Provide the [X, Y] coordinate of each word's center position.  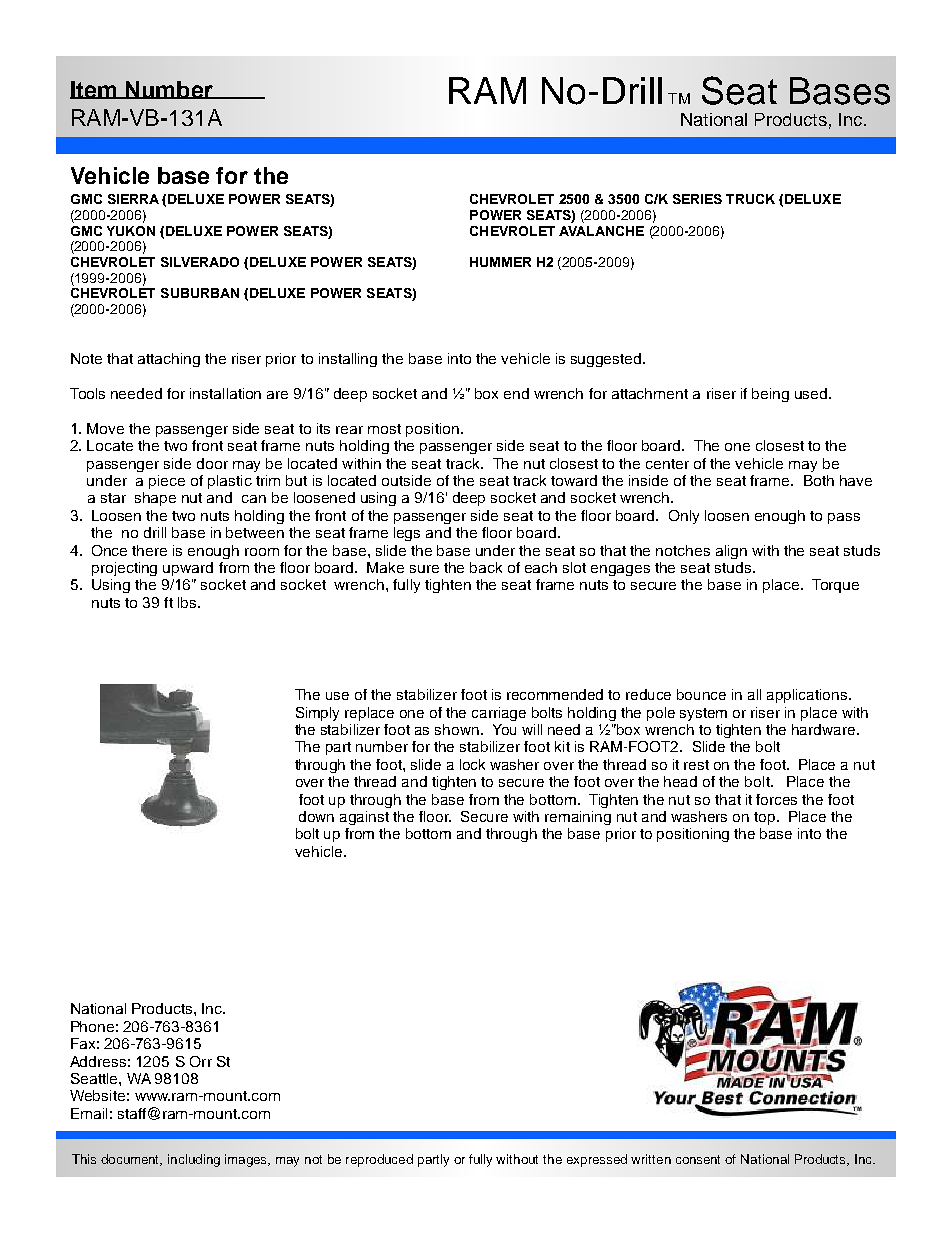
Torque [835, 586]
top [766, 818]
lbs [188, 602]
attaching [169, 360]
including [194, 1160]
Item [94, 90]
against [364, 818]
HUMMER [500, 262]
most [384, 429]
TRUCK [750, 199]
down [316, 816]
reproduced [379, 1160]
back [486, 567]
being [770, 395]
